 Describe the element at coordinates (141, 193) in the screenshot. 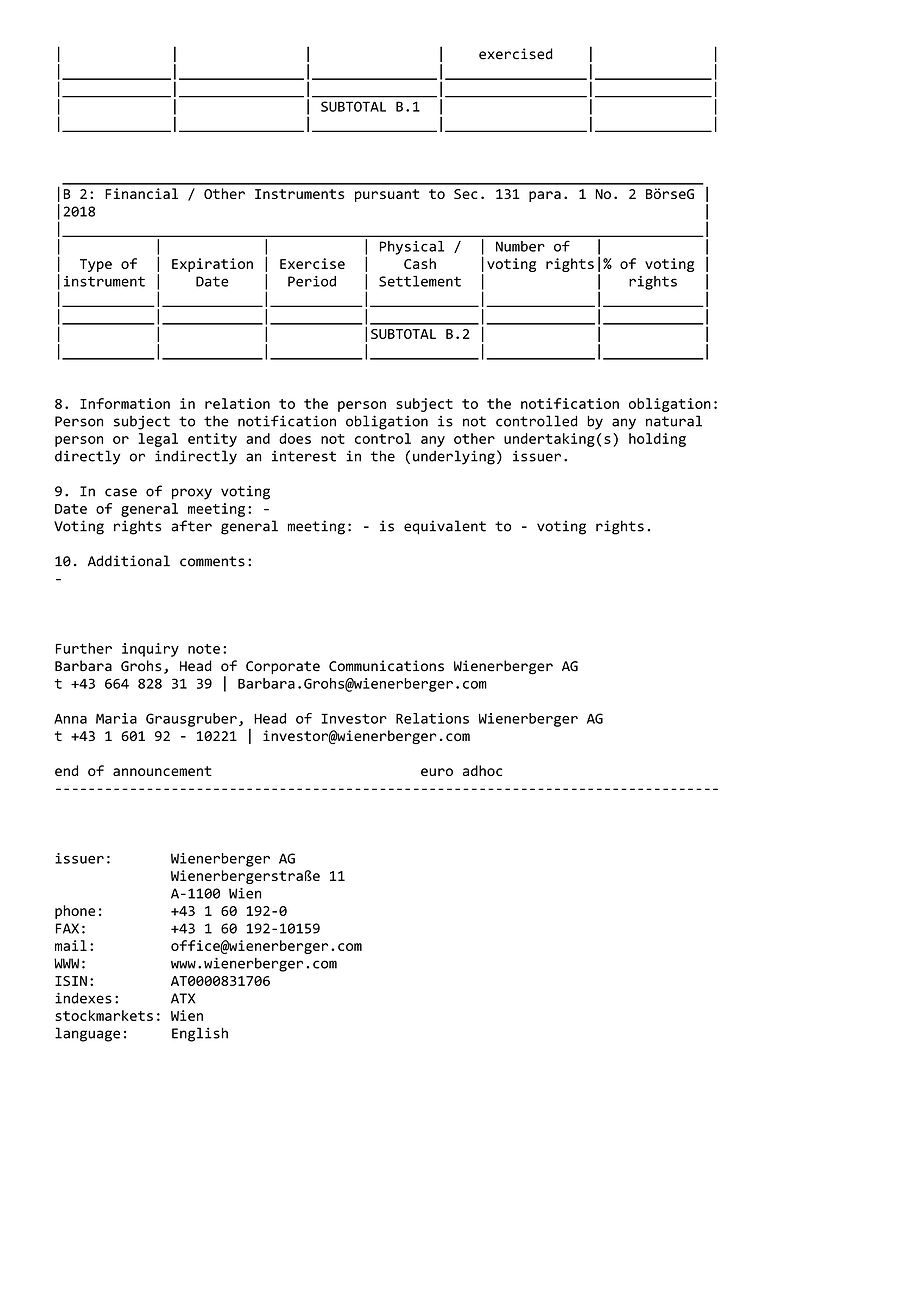

I see `Financial` at that location.
